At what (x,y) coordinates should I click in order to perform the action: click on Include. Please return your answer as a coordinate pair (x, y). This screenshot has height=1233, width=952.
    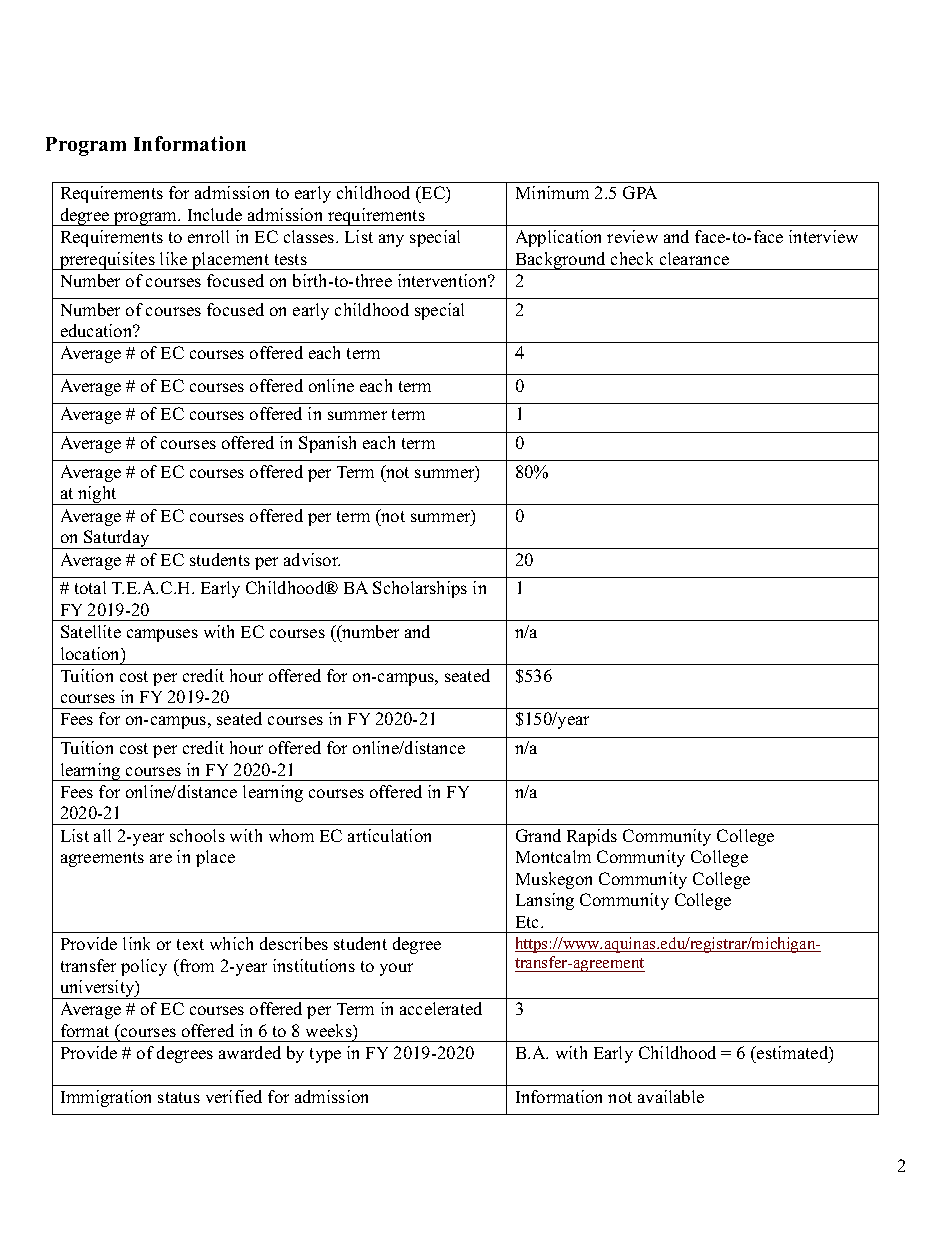
    Looking at the image, I should click on (215, 214).
